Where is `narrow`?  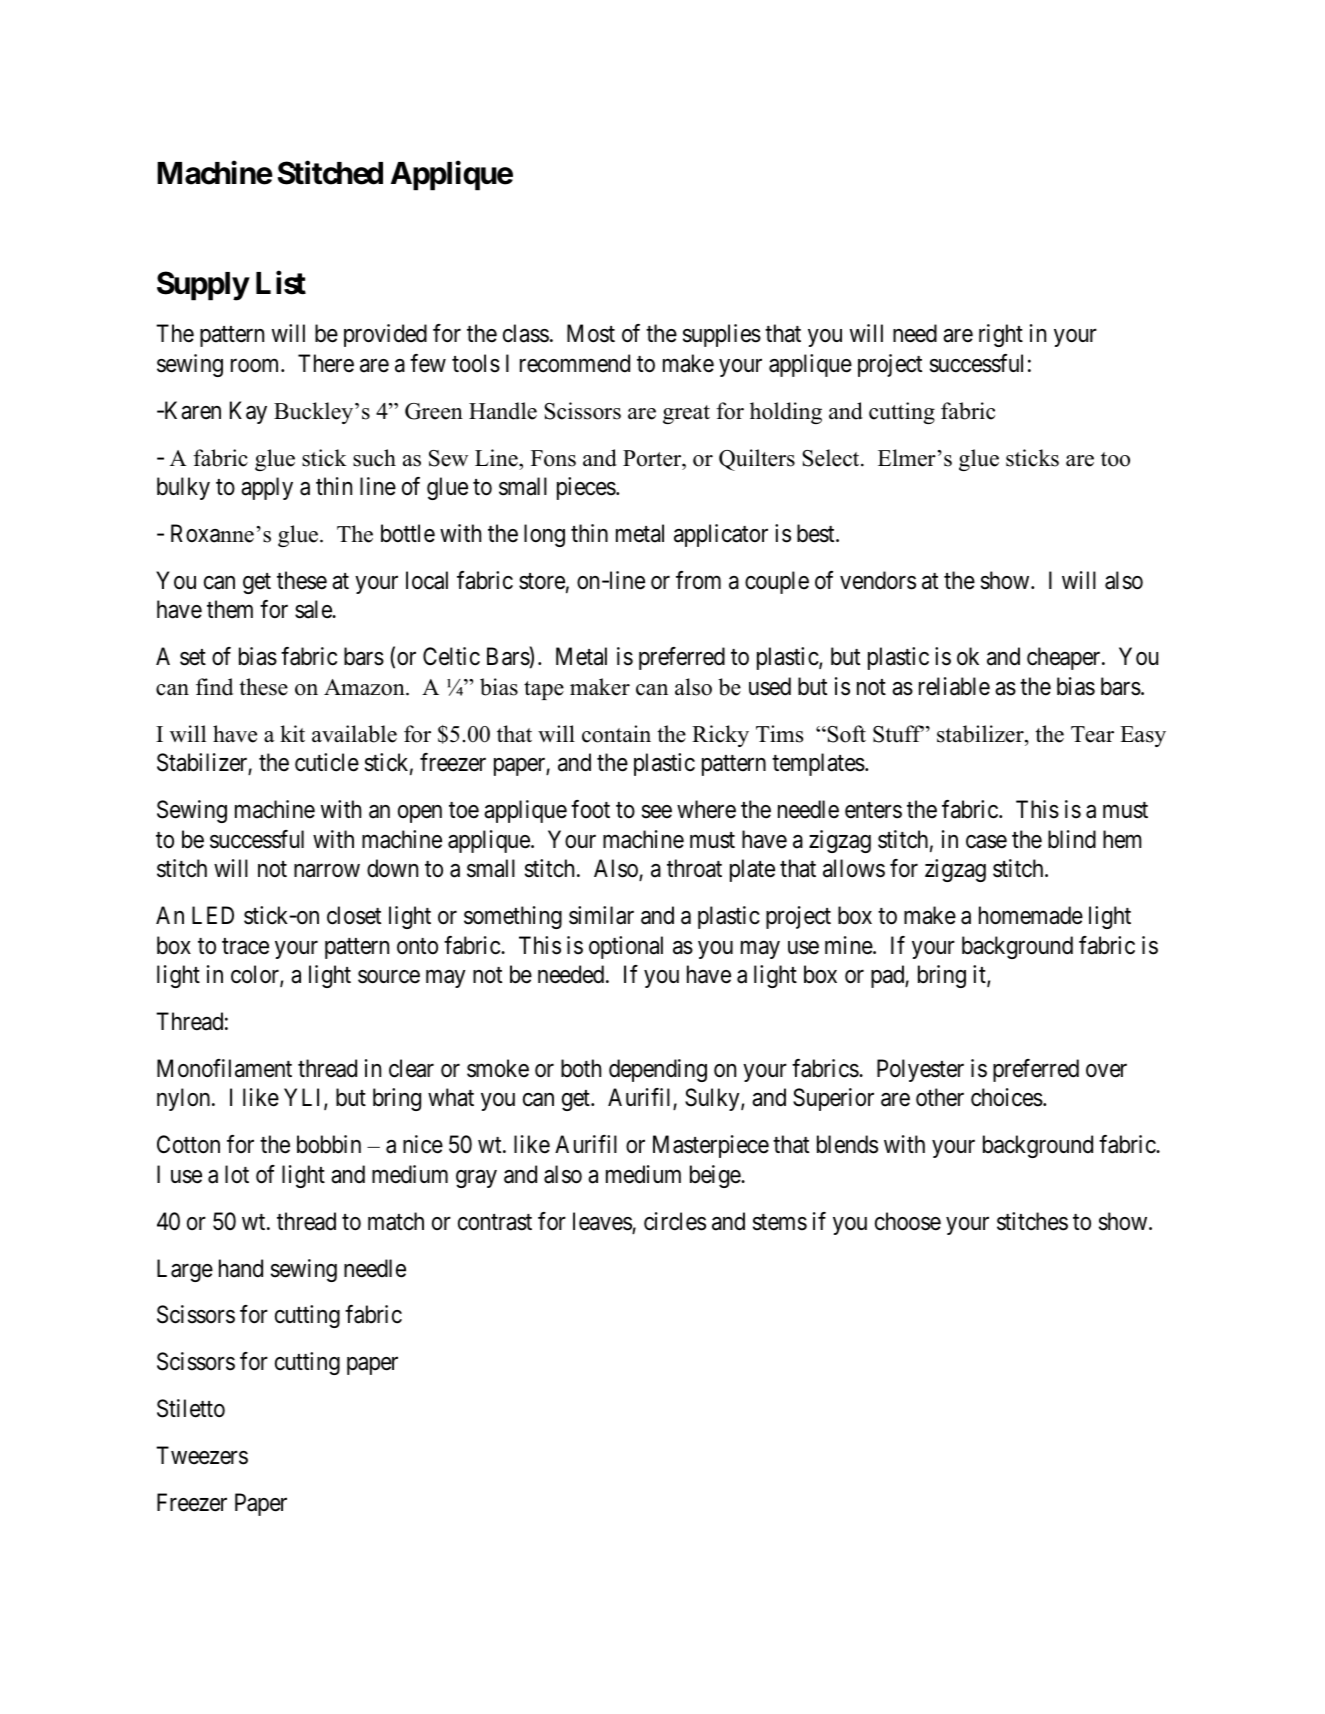 narrow is located at coordinates (327, 871).
